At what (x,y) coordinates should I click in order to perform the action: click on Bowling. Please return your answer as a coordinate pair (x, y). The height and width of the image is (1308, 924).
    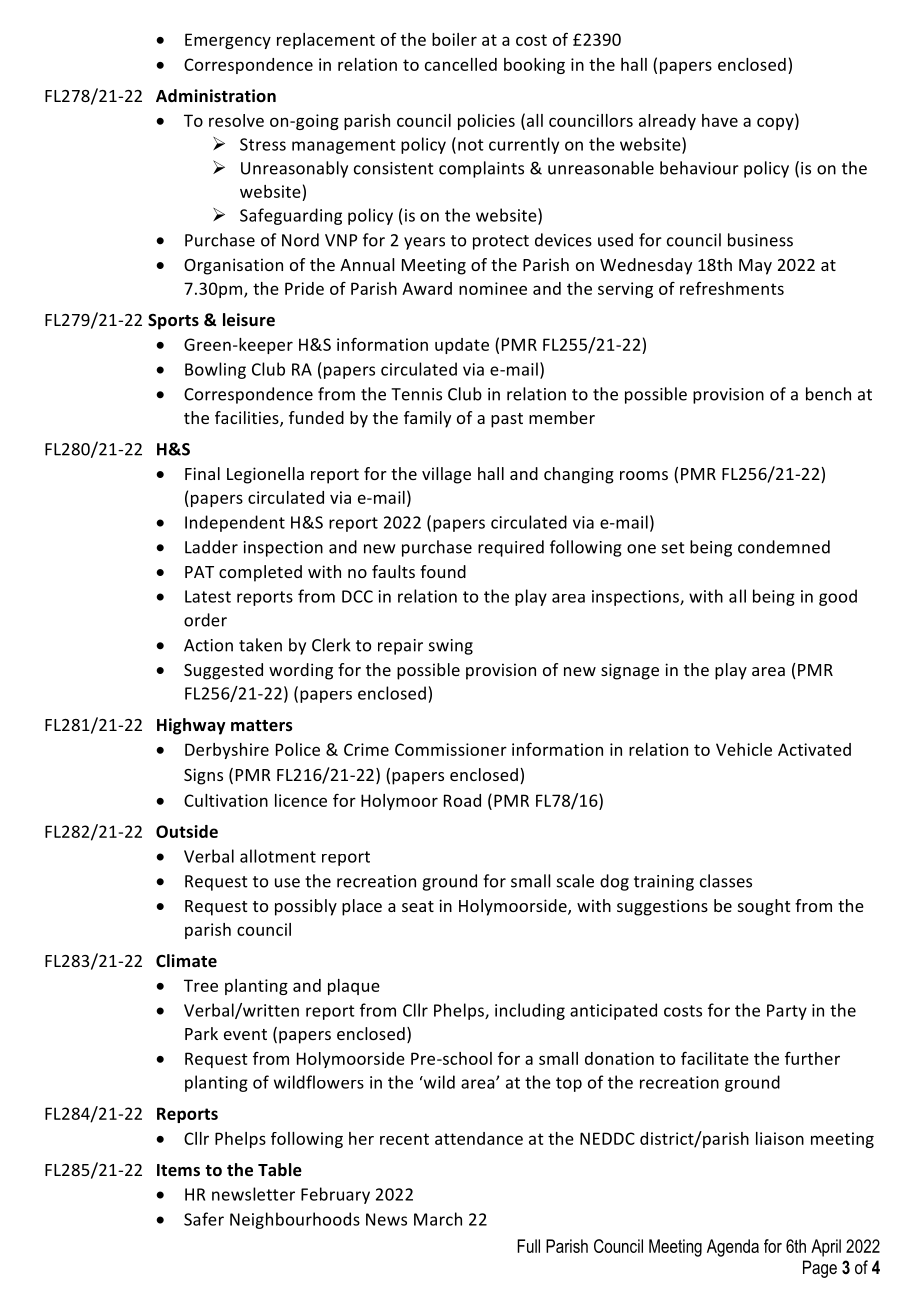
    Looking at the image, I should click on (215, 370).
